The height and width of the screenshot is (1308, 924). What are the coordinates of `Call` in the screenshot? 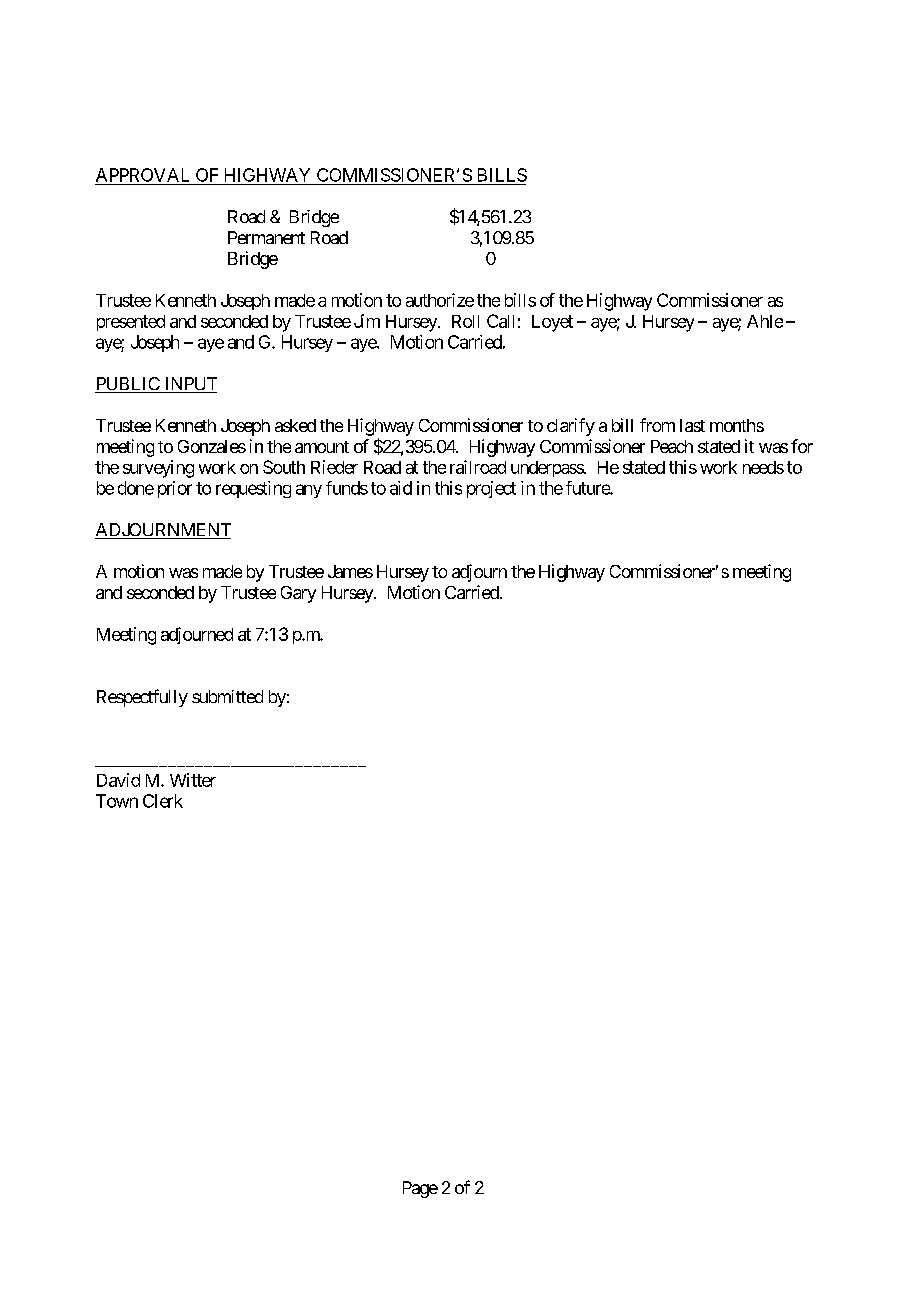 It's located at (500, 321).
